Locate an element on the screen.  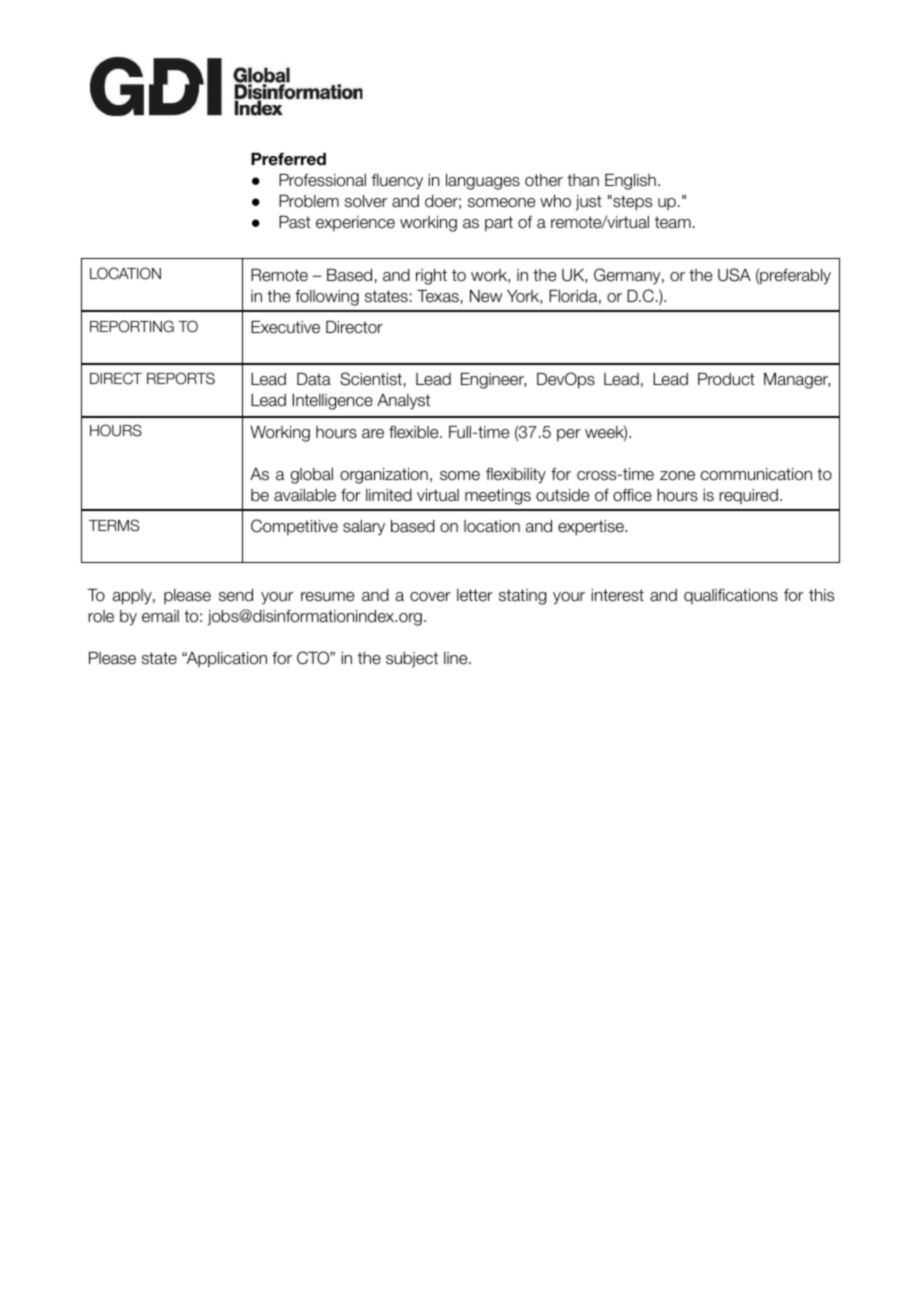
Product is located at coordinates (726, 379).
